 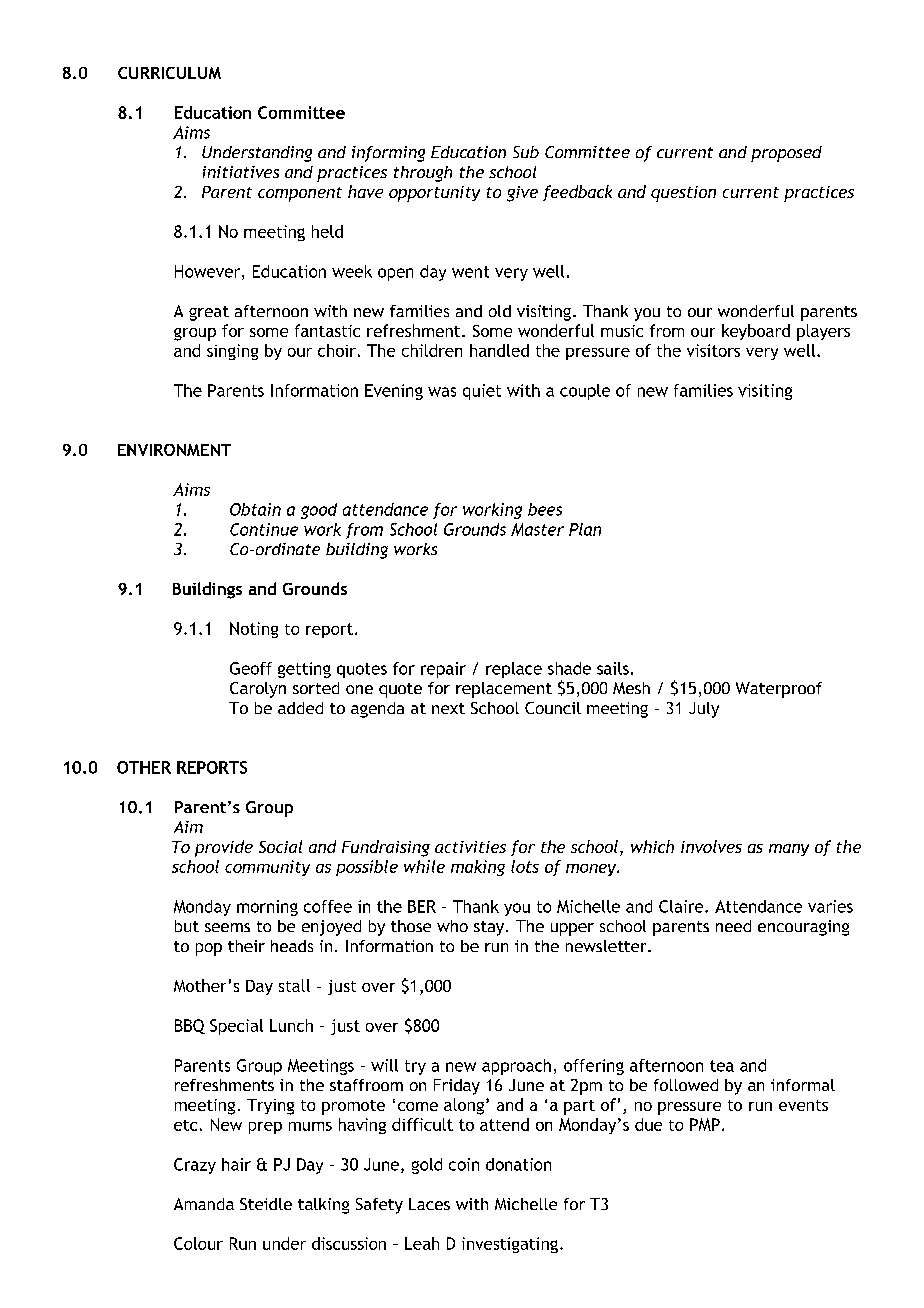 What do you see at coordinates (241, 172) in the page?
I see `initiatives` at bounding box center [241, 172].
